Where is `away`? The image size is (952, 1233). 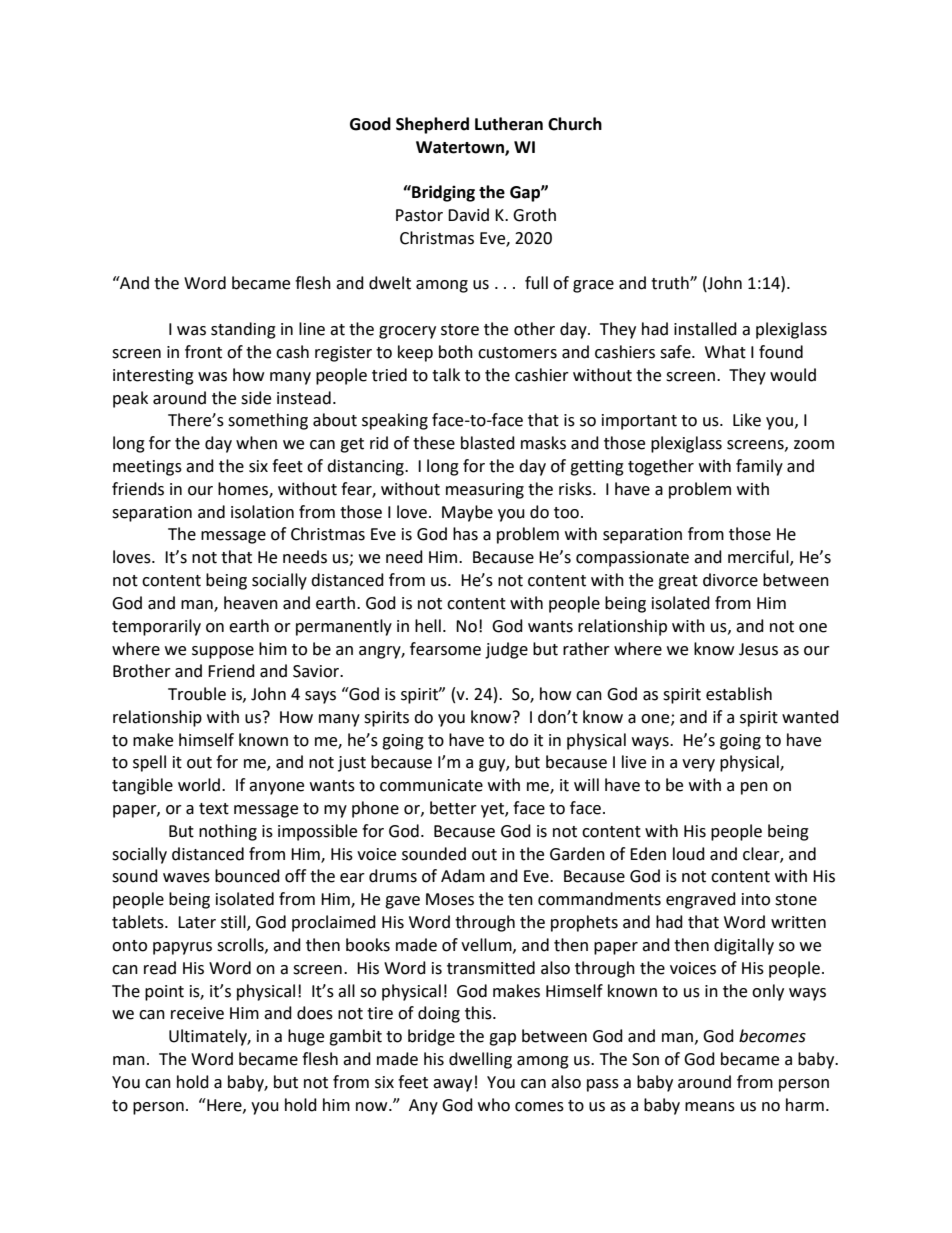 away is located at coordinates (452, 1085).
